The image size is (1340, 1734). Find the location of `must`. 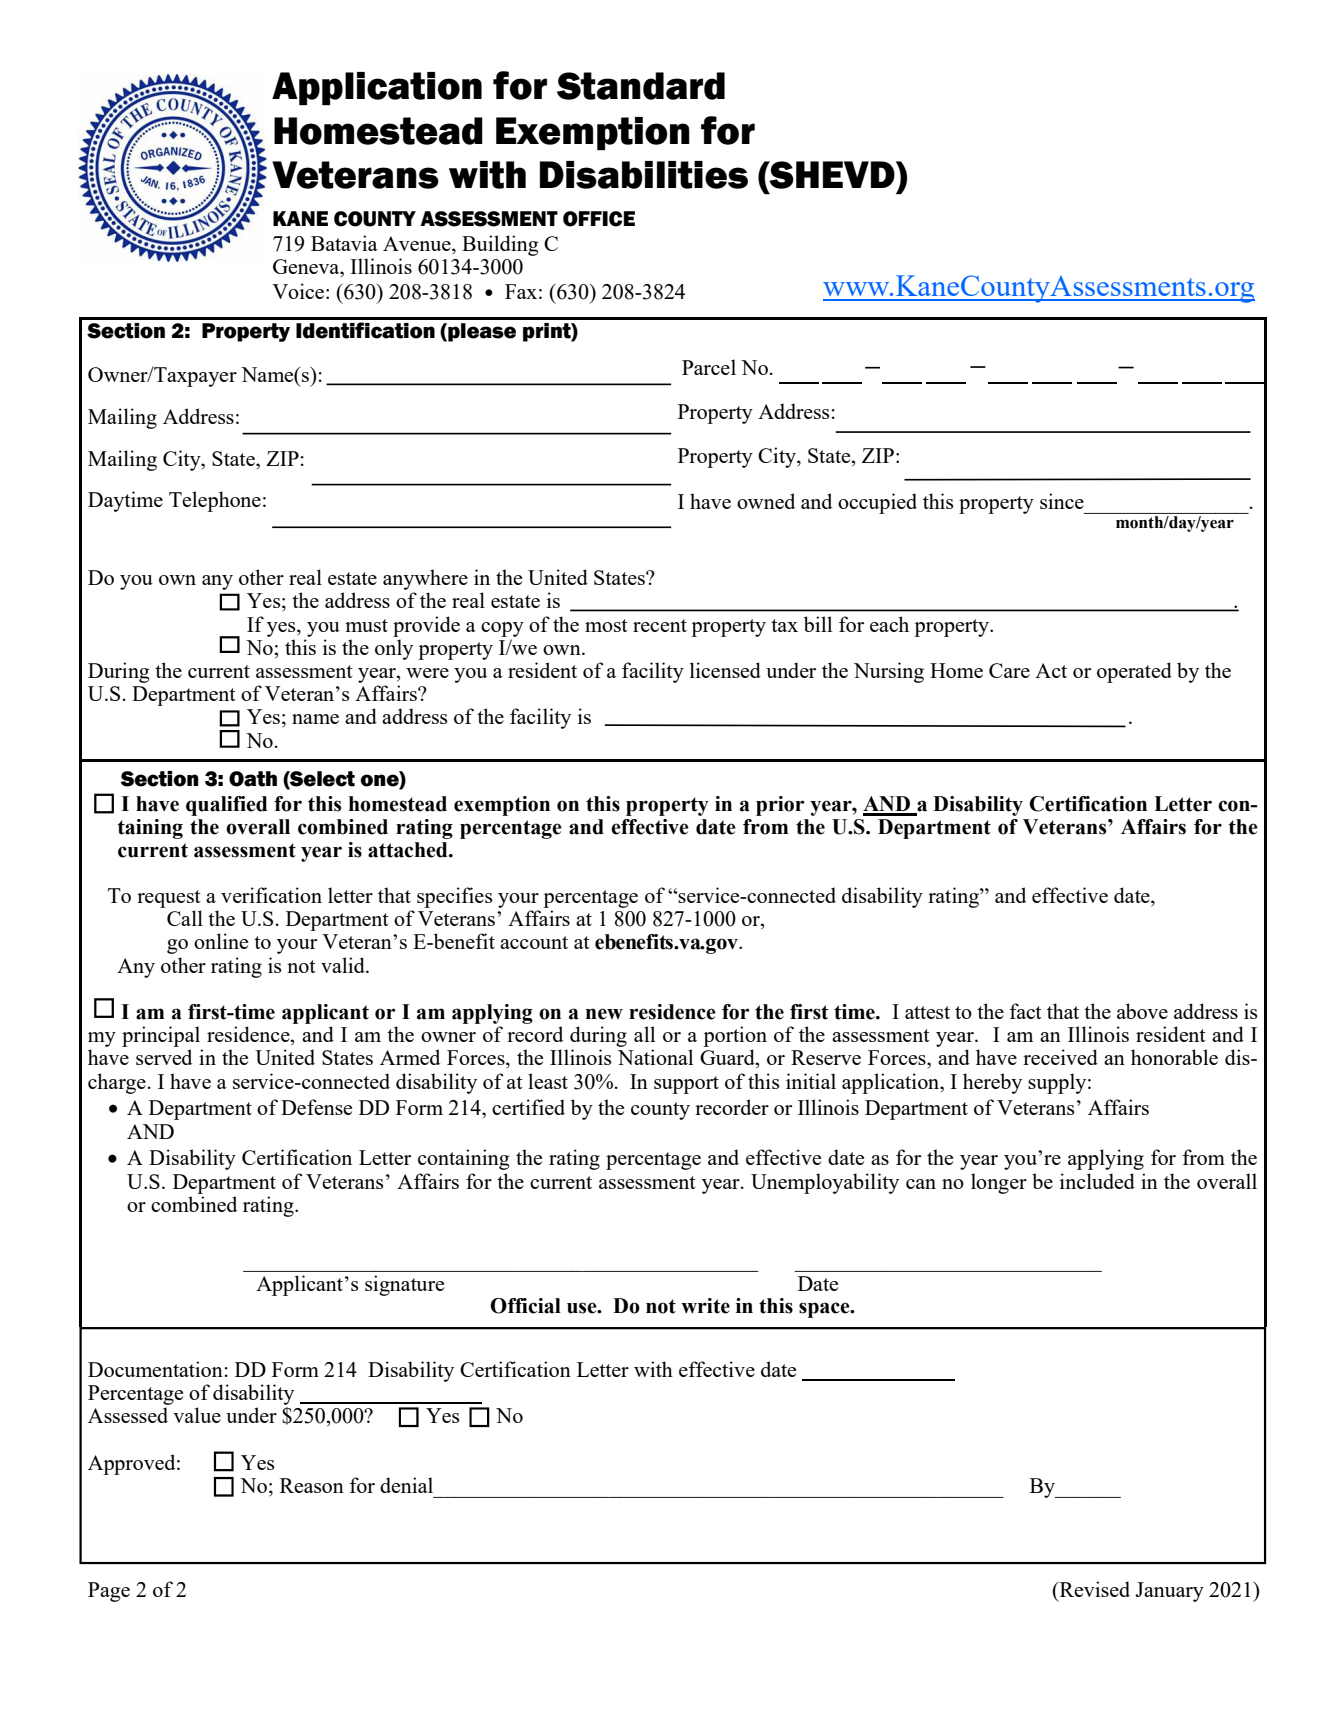

must is located at coordinates (366, 625).
